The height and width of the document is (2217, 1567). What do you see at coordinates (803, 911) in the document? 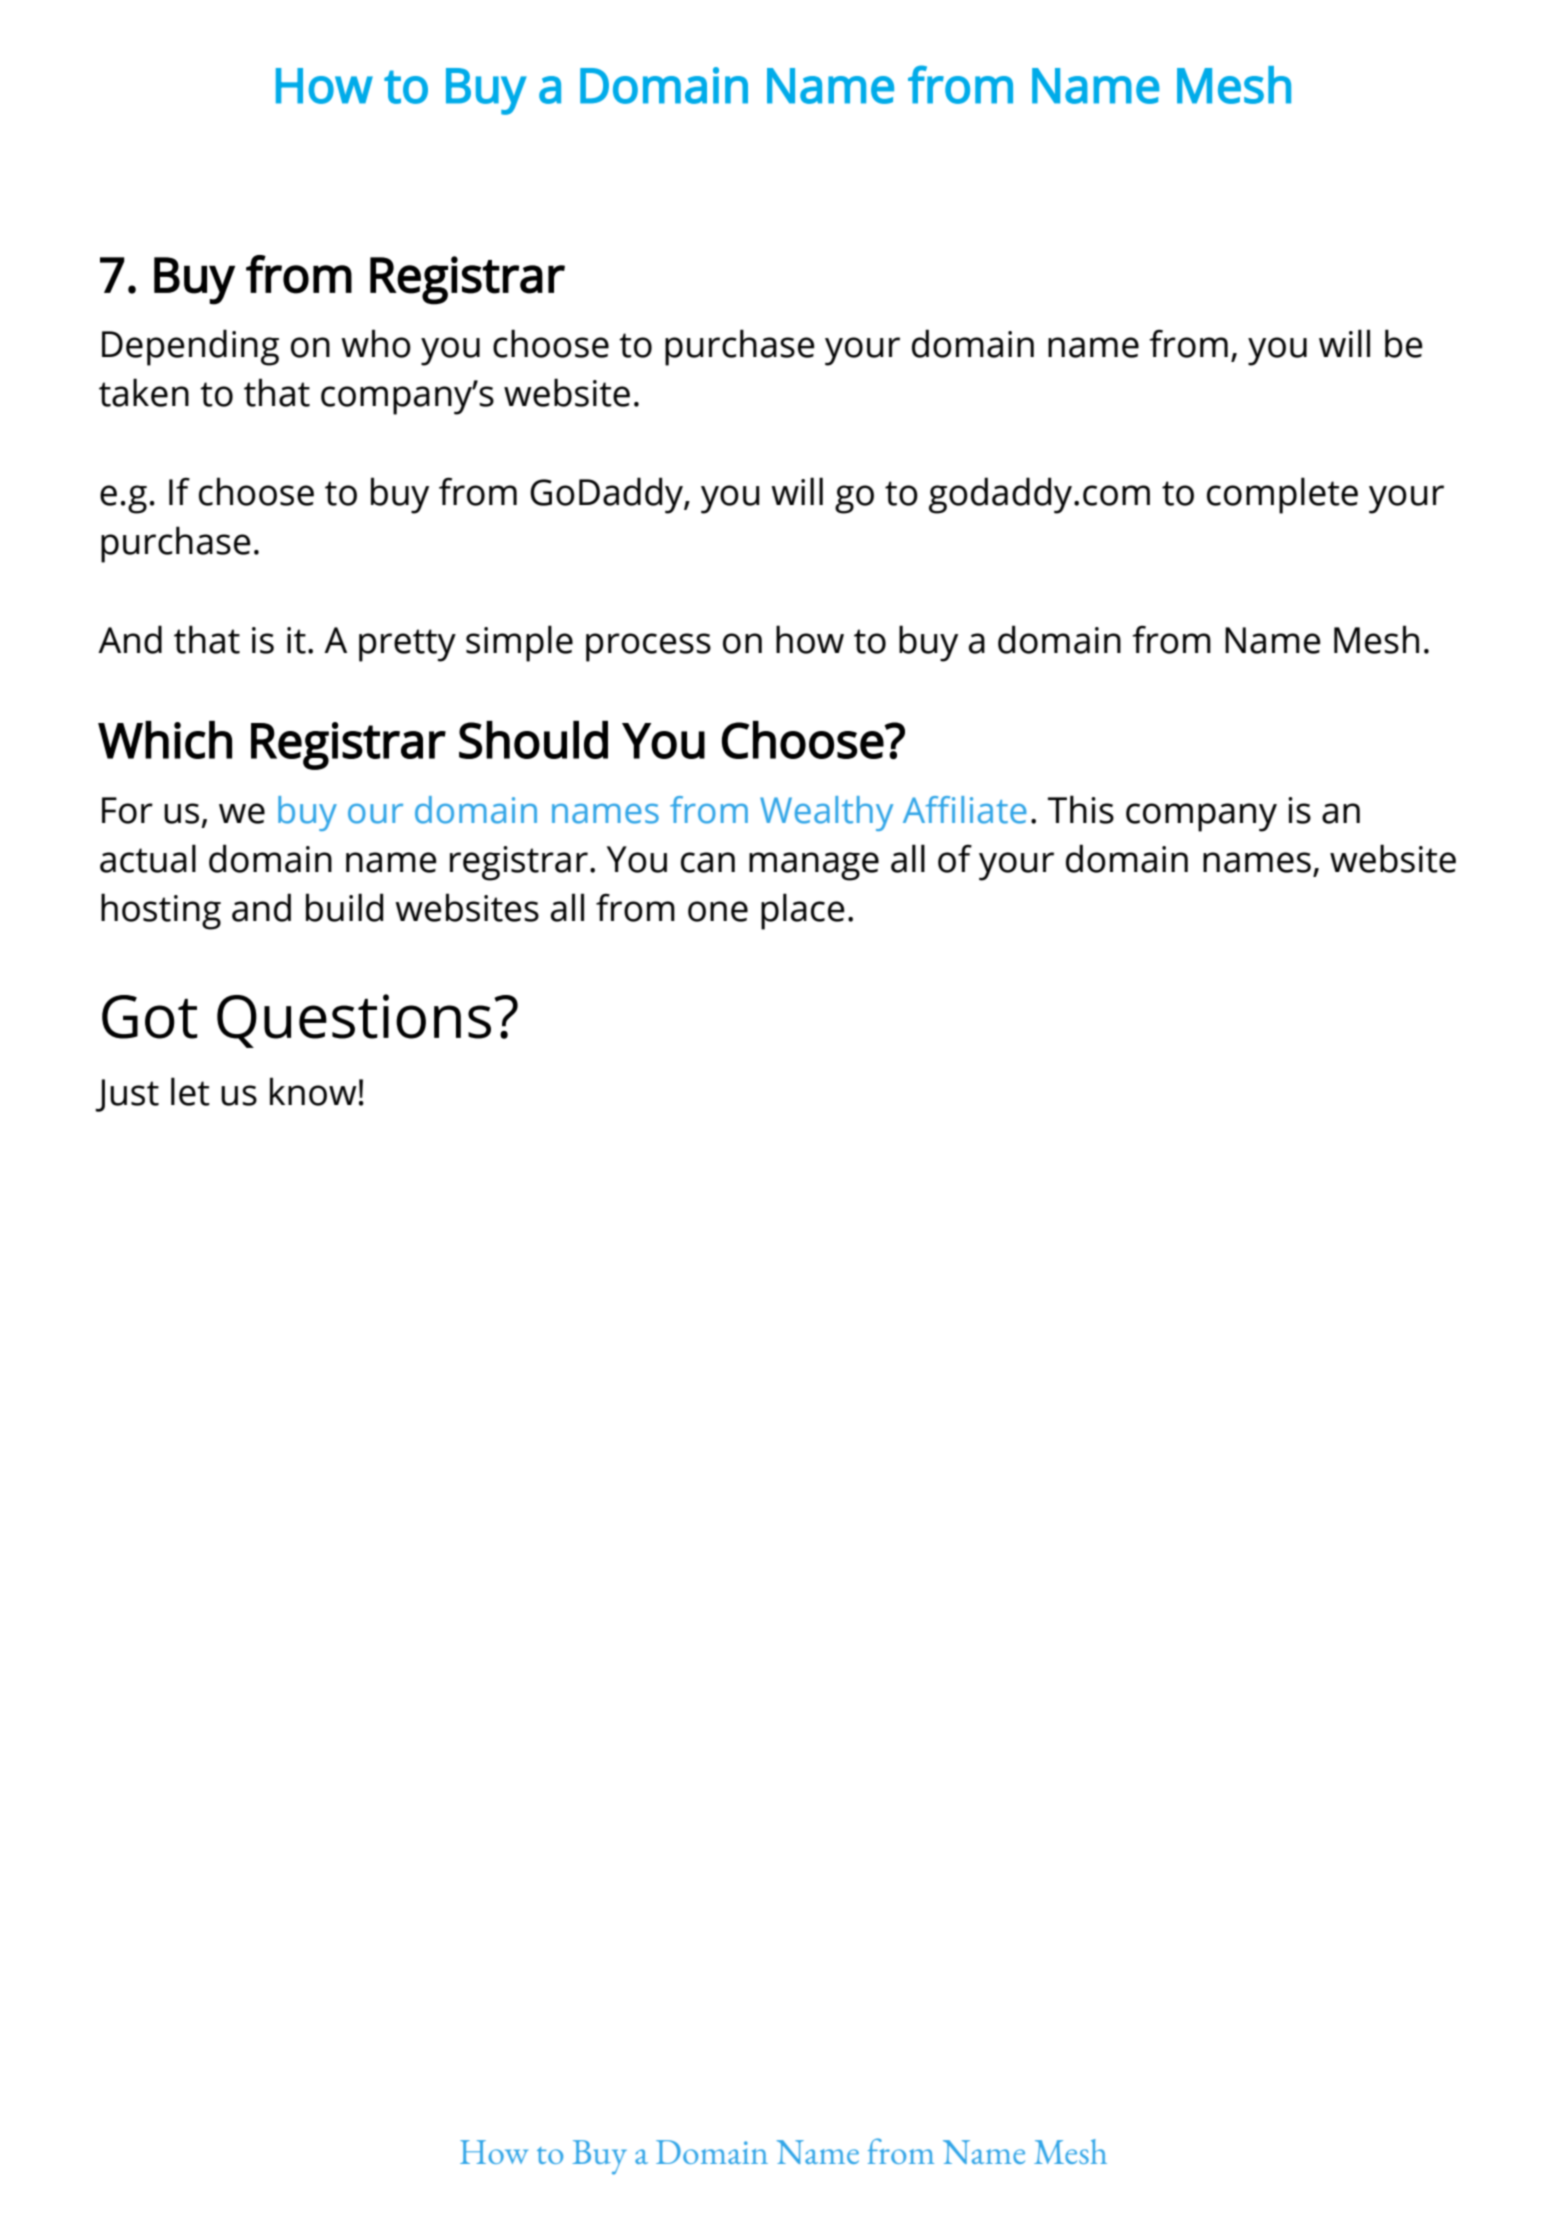
I see `place` at bounding box center [803, 911].
